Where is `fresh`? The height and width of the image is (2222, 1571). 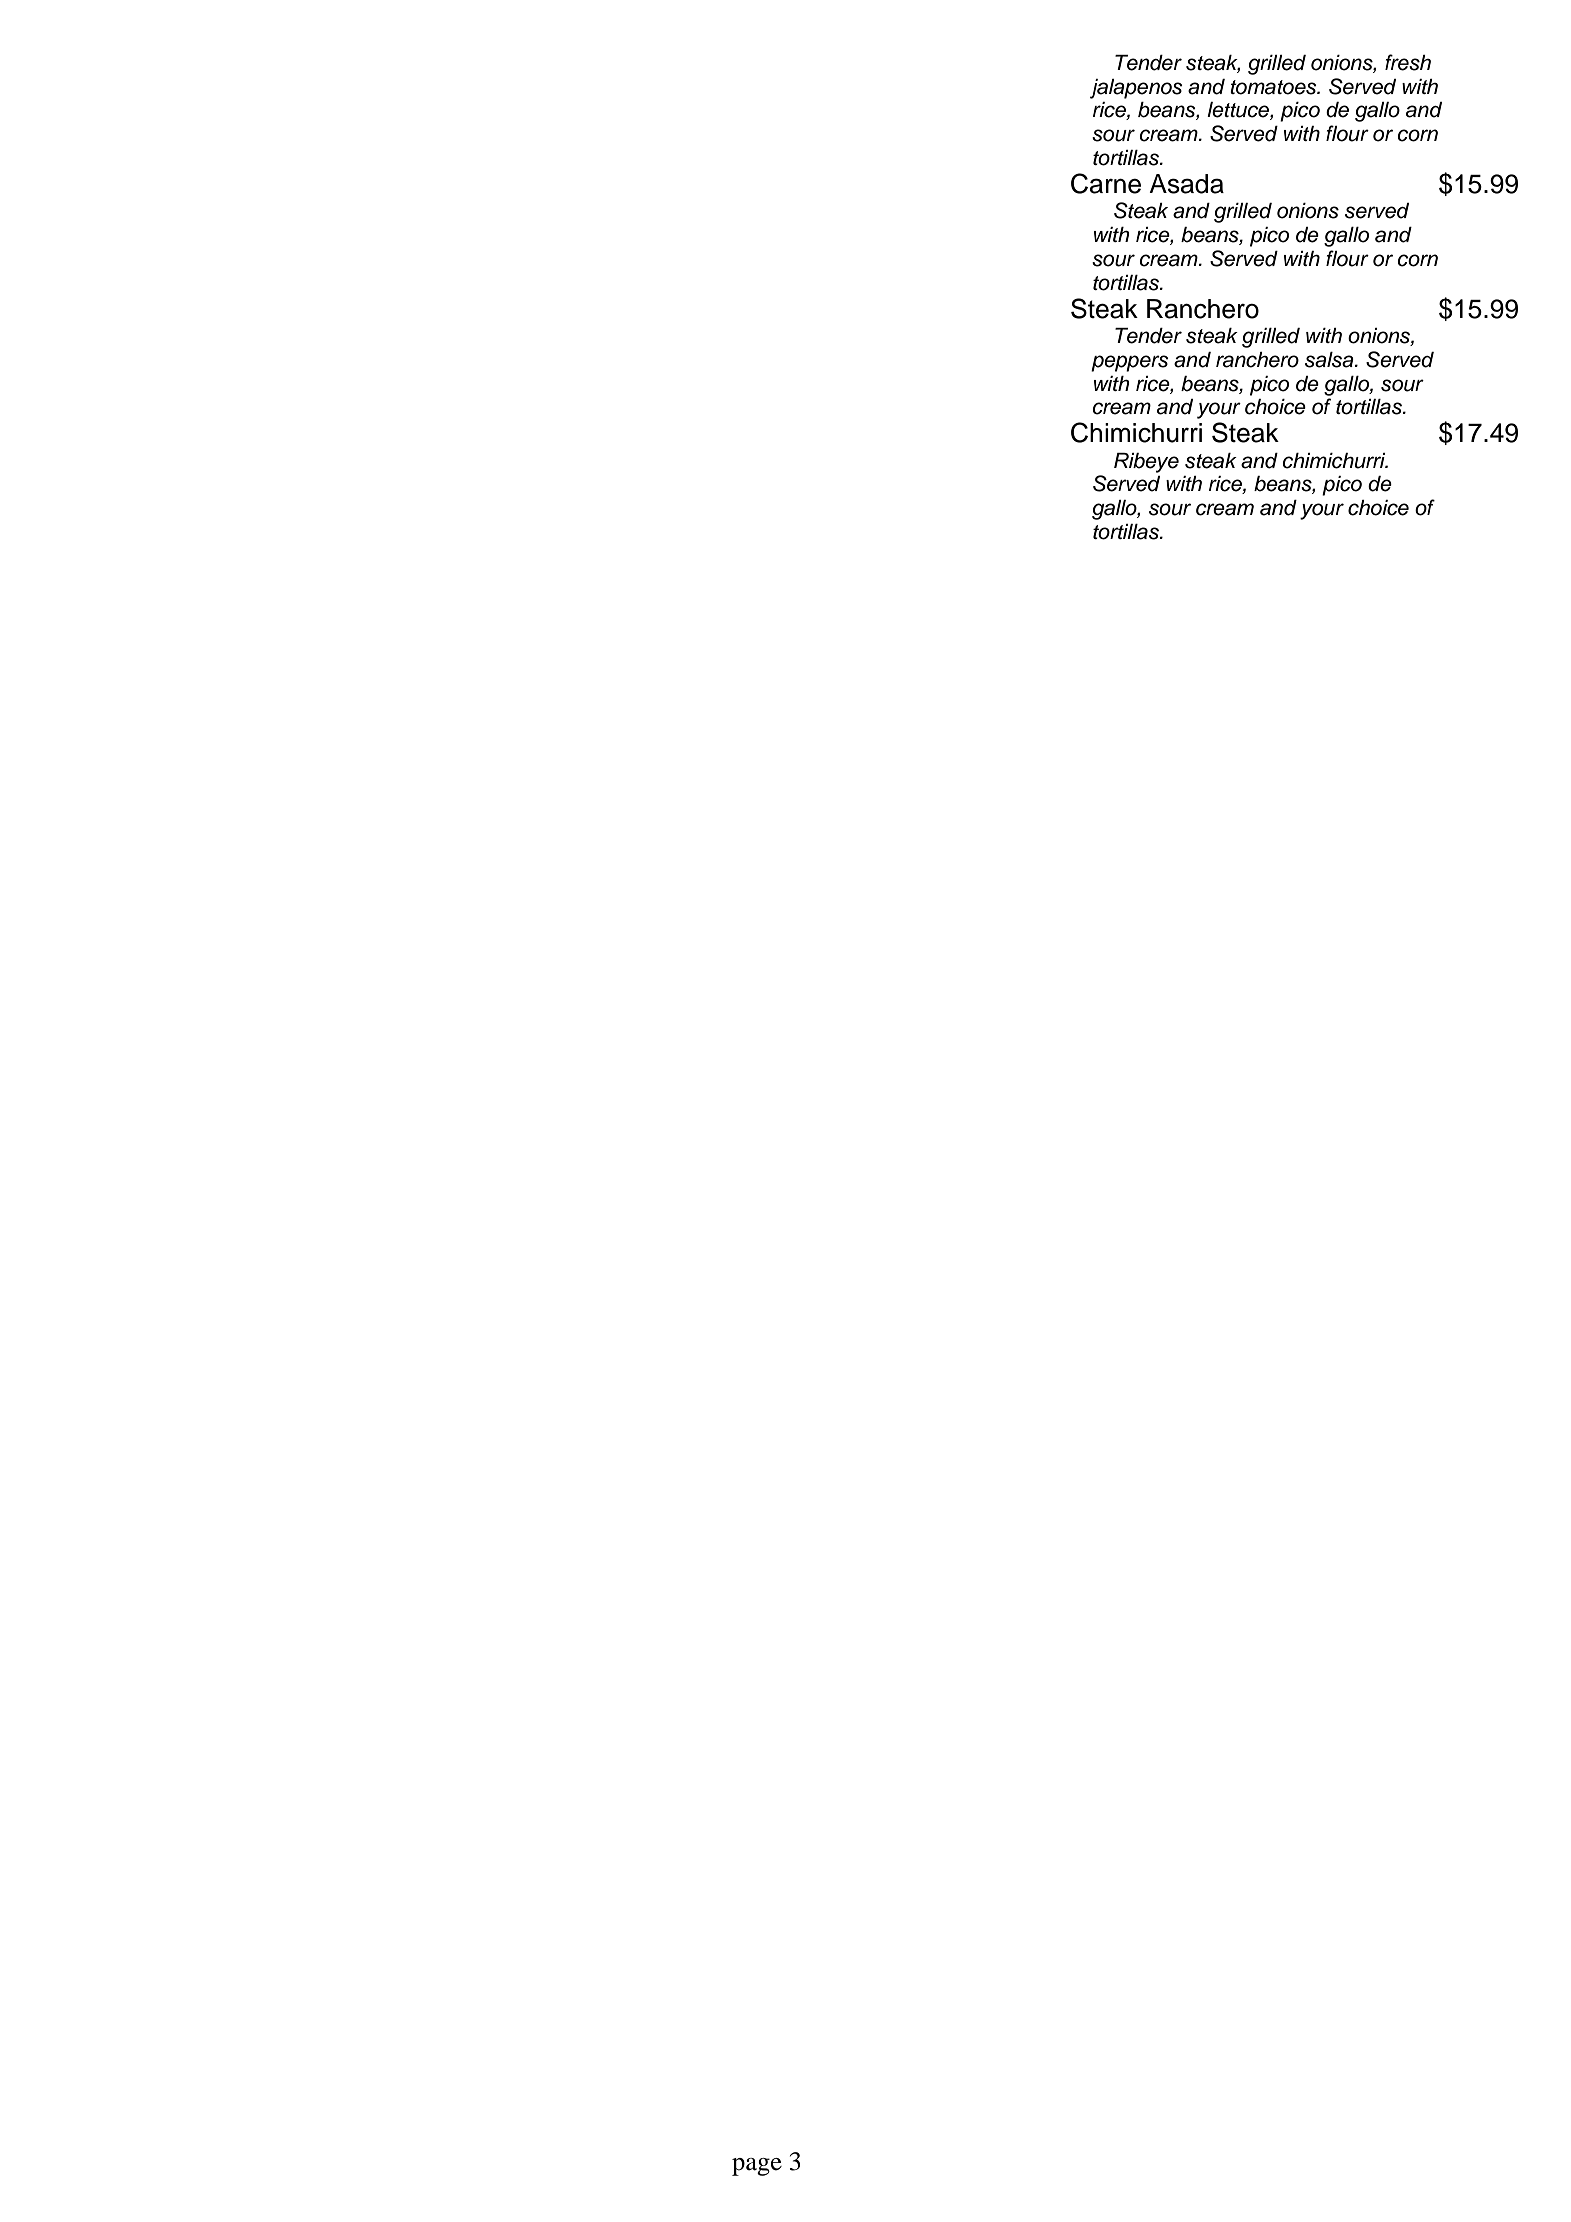
fresh is located at coordinates (1408, 62).
